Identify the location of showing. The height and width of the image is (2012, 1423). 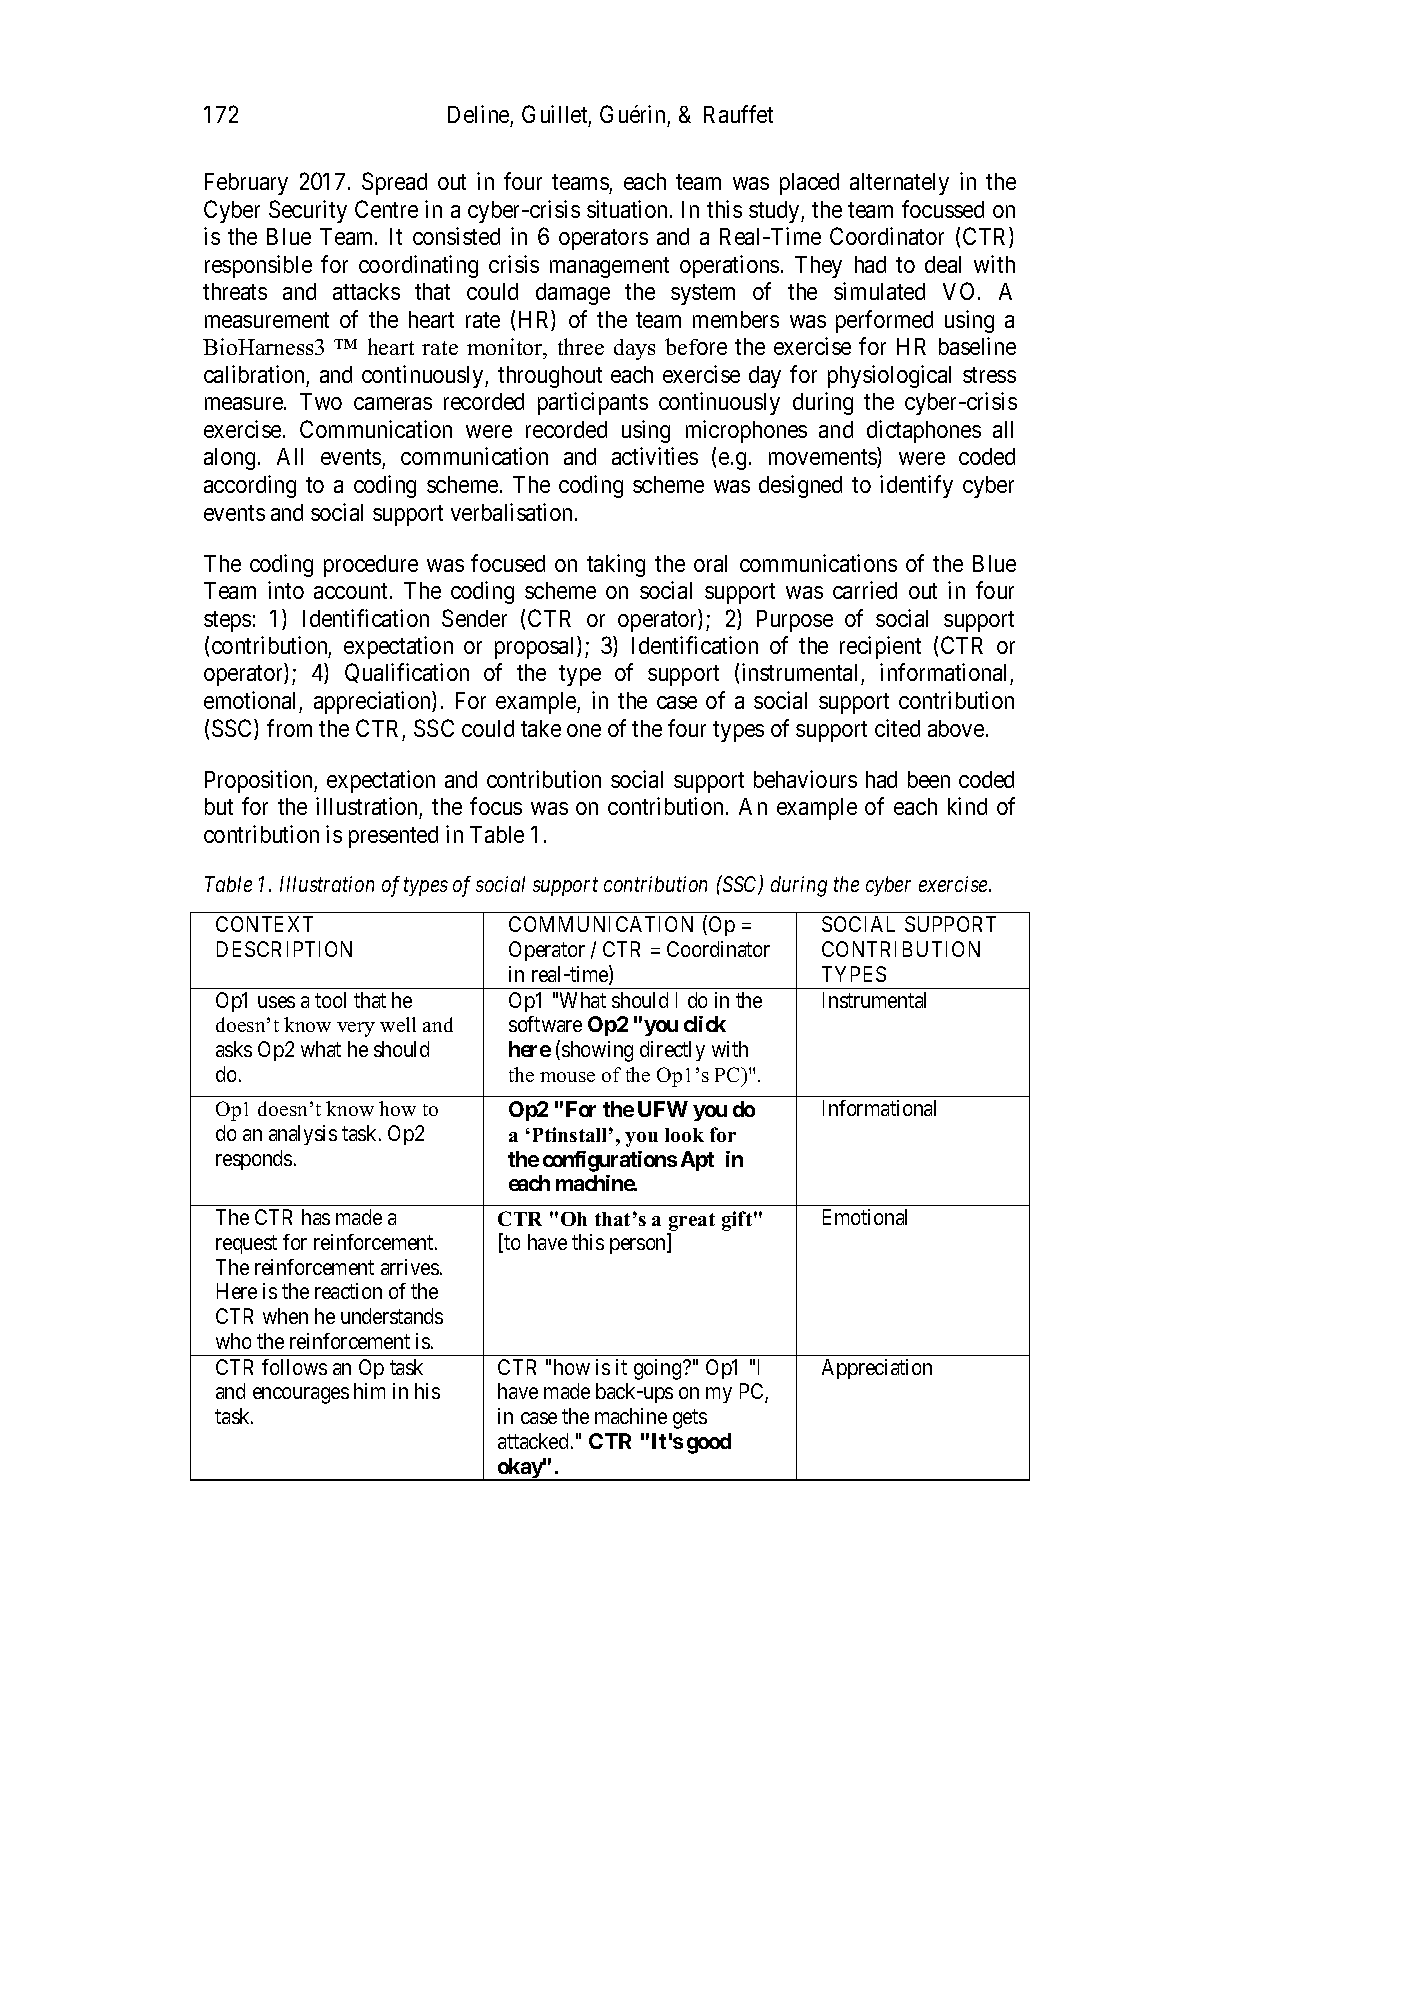
(597, 1051).
